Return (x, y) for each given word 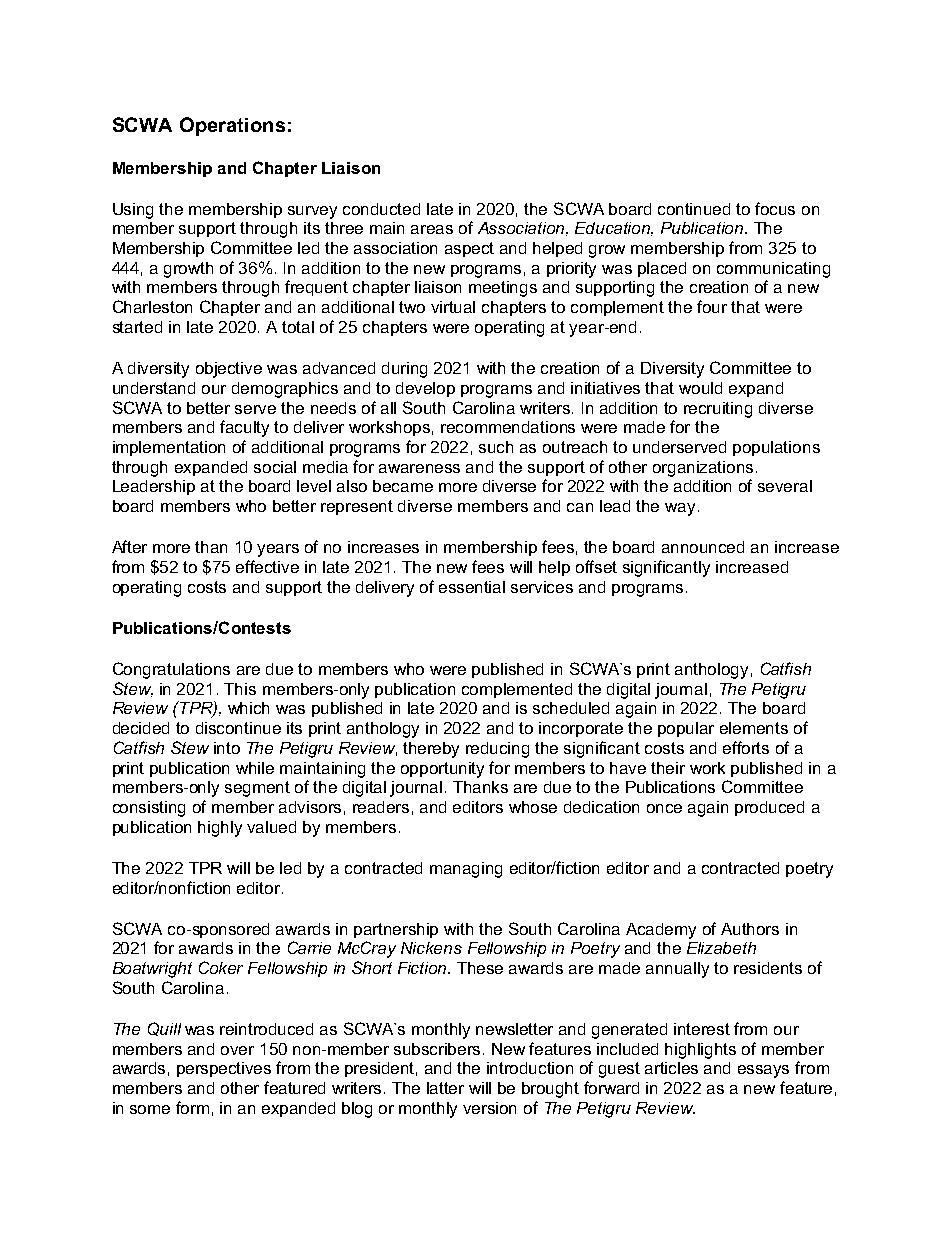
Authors (750, 929)
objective (229, 370)
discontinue (238, 728)
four (712, 306)
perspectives (224, 1069)
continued (694, 209)
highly (220, 829)
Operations (232, 126)
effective (267, 566)
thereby (431, 750)
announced (703, 547)
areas (432, 229)
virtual (453, 307)
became (403, 486)
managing (466, 870)
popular (686, 729)
